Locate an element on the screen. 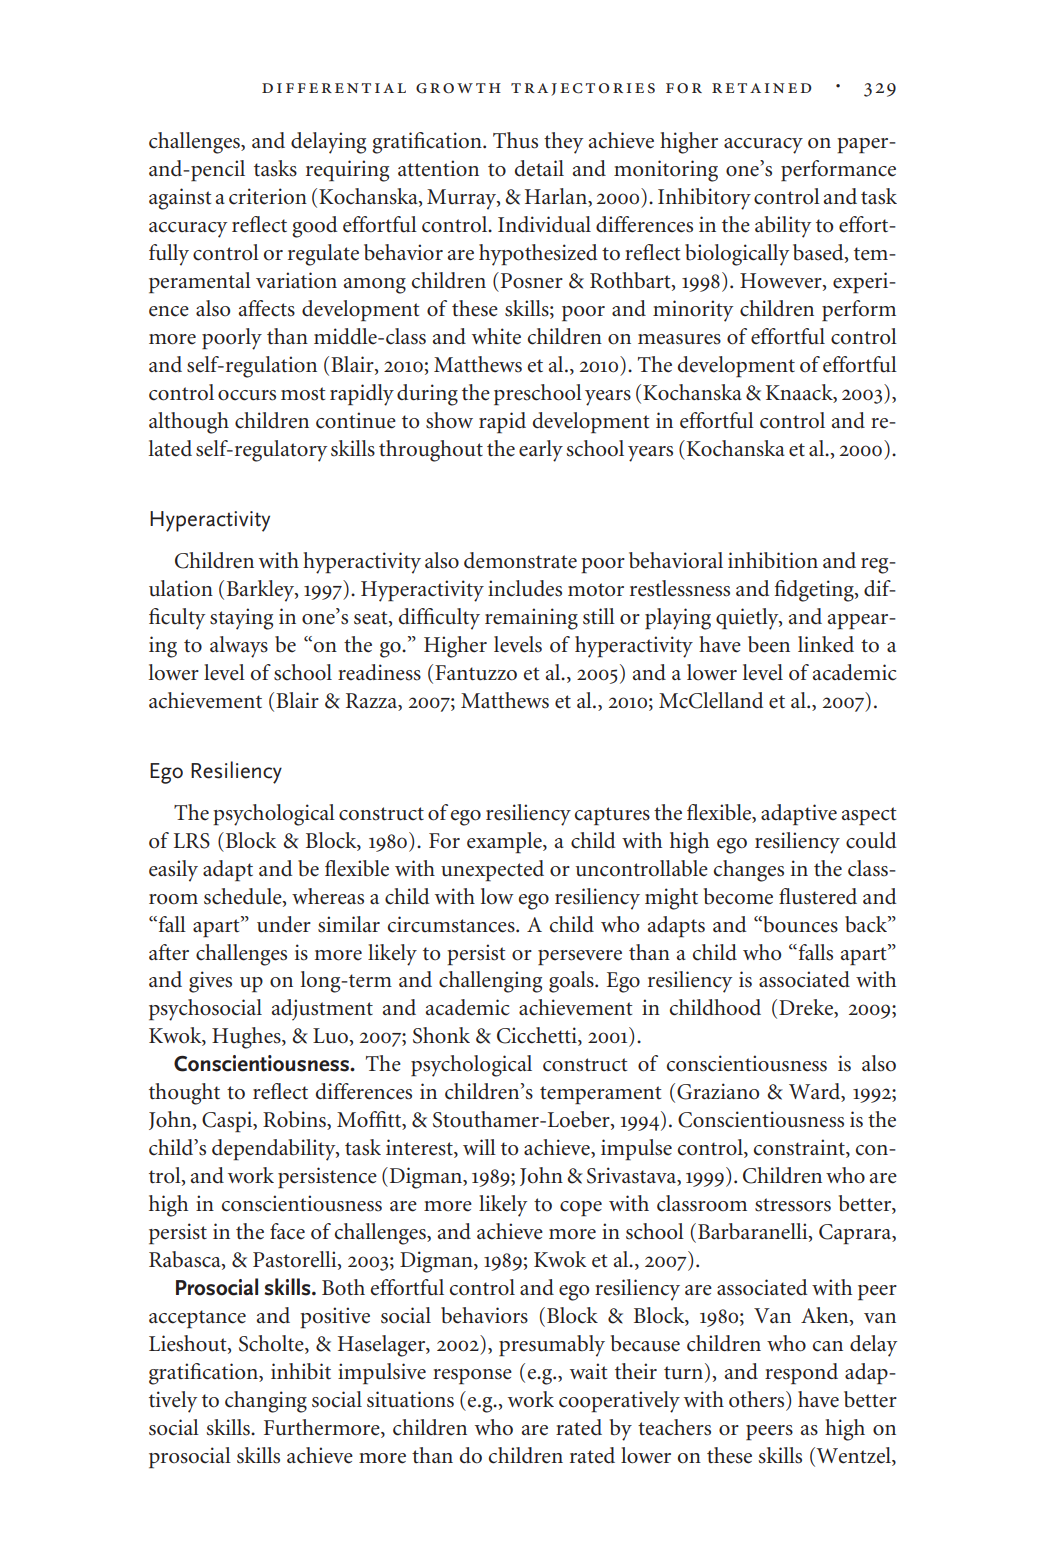 Image resolution: width=1045 pixels, height=1549 pixels. bounces is located at coordinates (799, 924).
